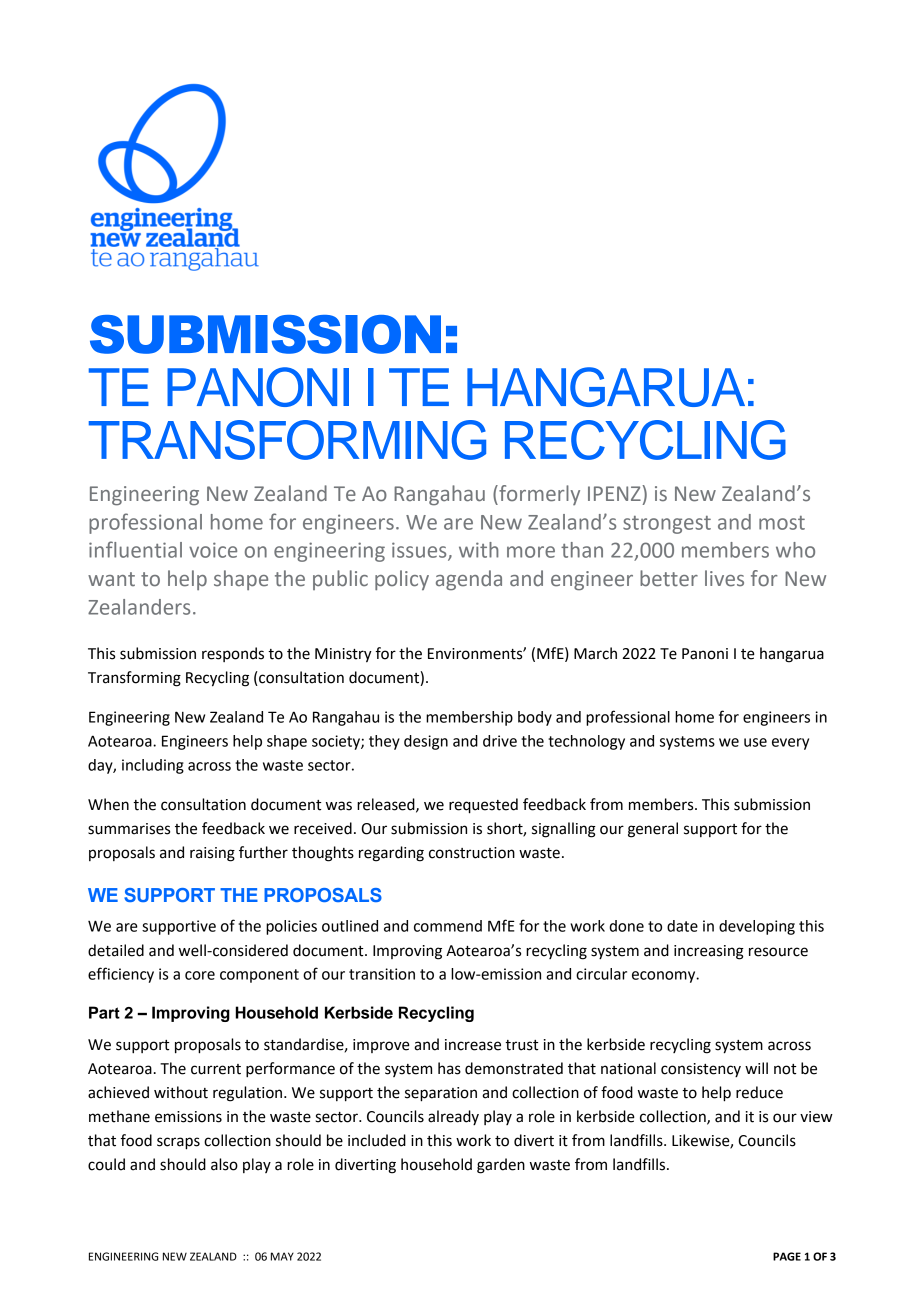 The width and height of the screenshot is (924, 1308). Describe the element at coordinates (472, 853) in the screenshot. I see `construction` at that location.
